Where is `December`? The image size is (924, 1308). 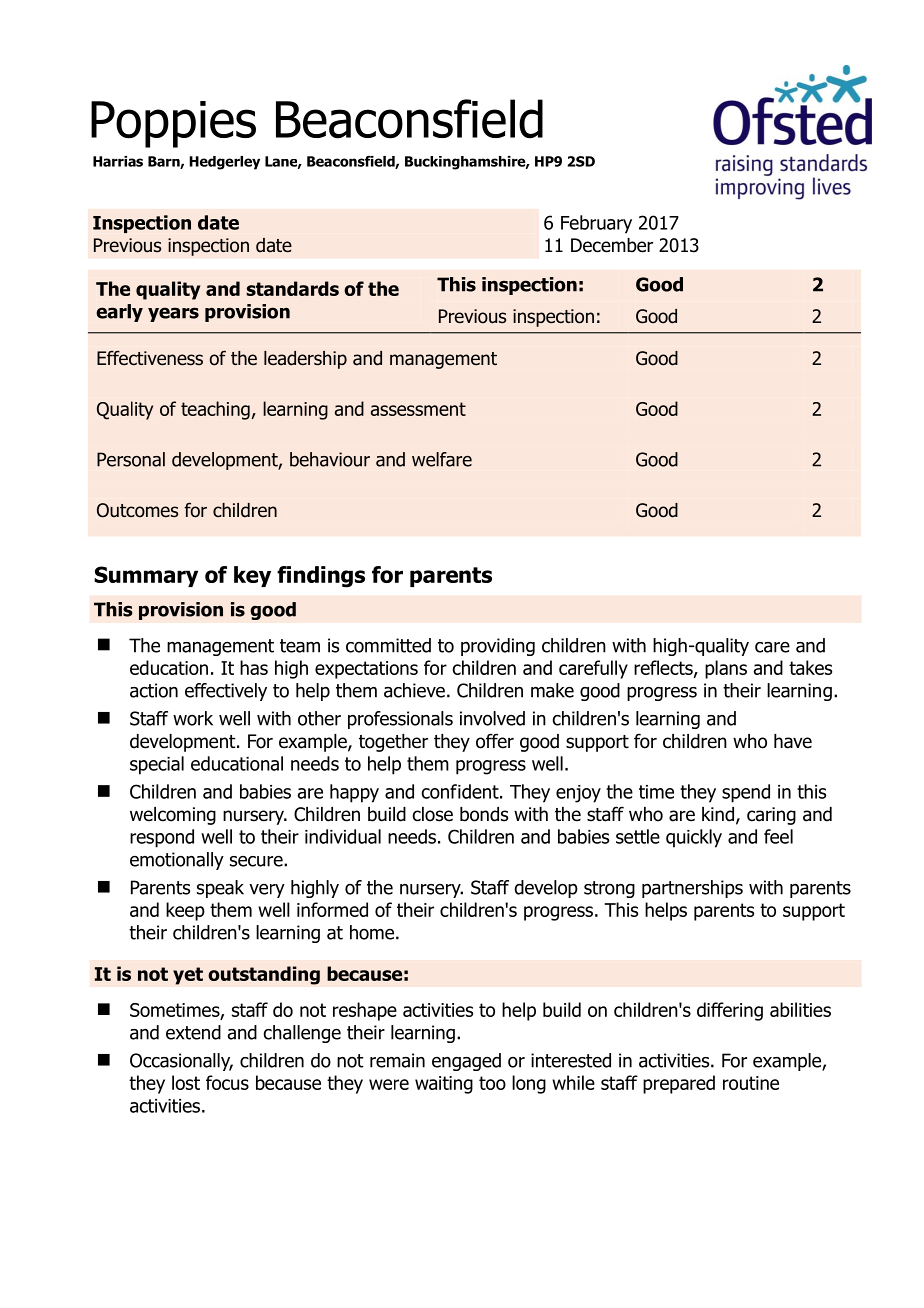
December is located at coordinates (612, 245).
